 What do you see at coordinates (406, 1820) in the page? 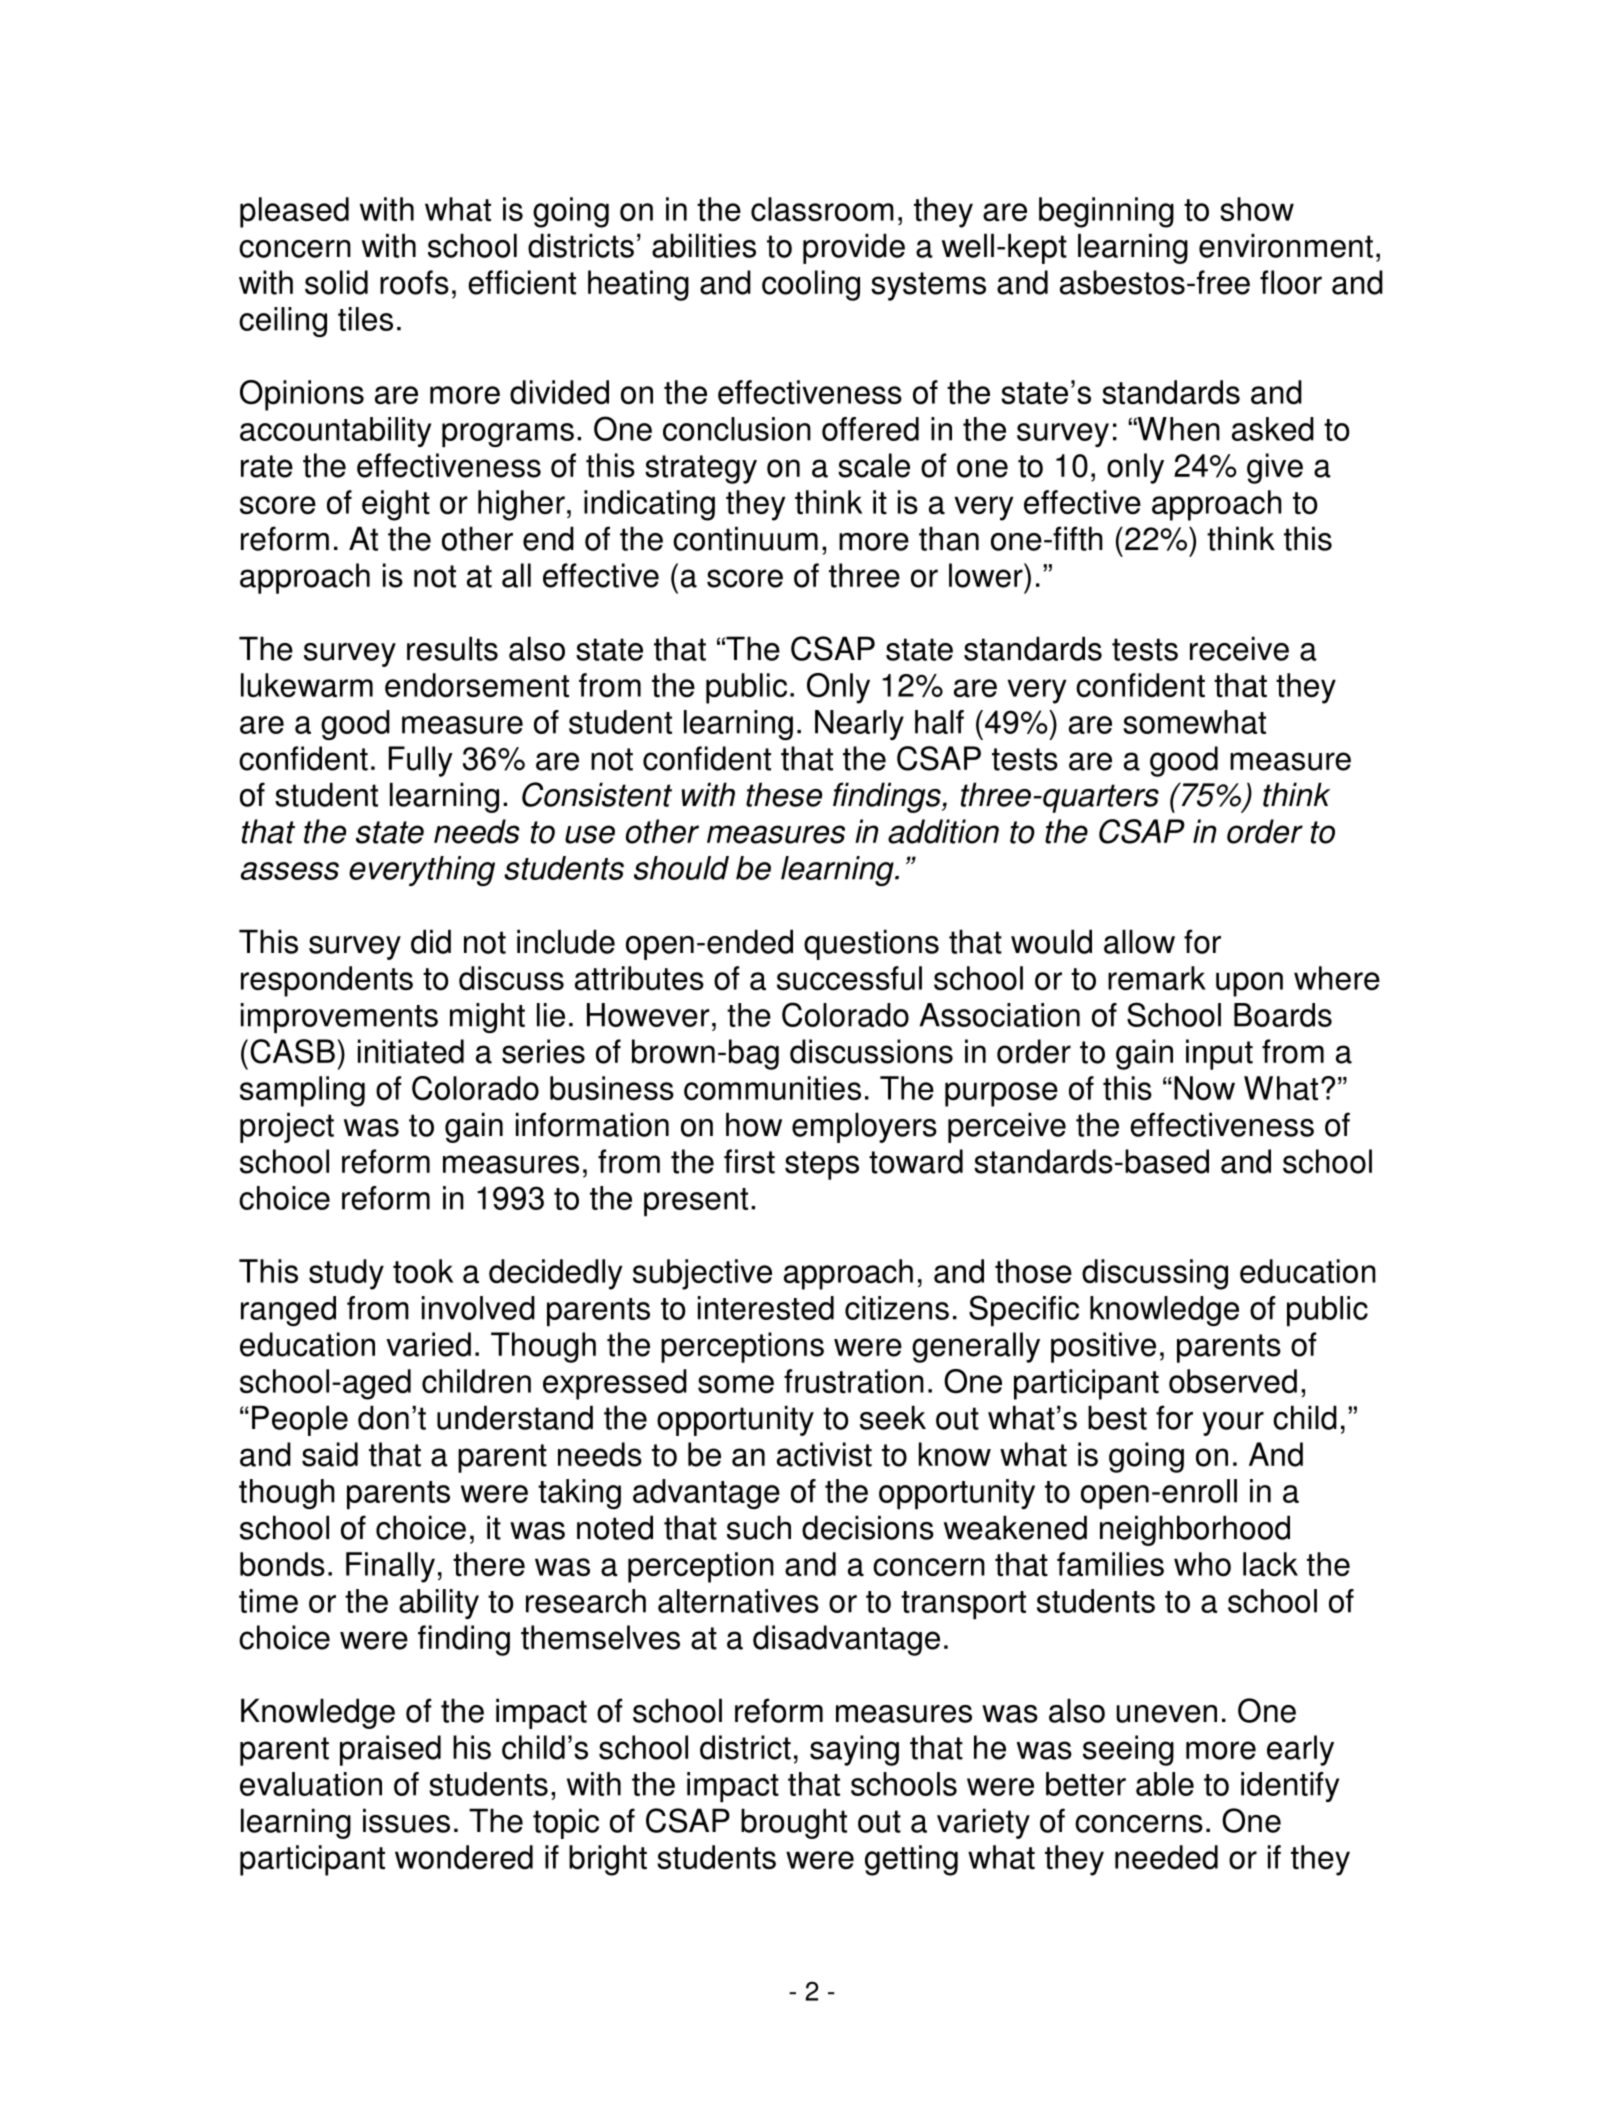
I see `issues` at bounding box center [406, 1820].
